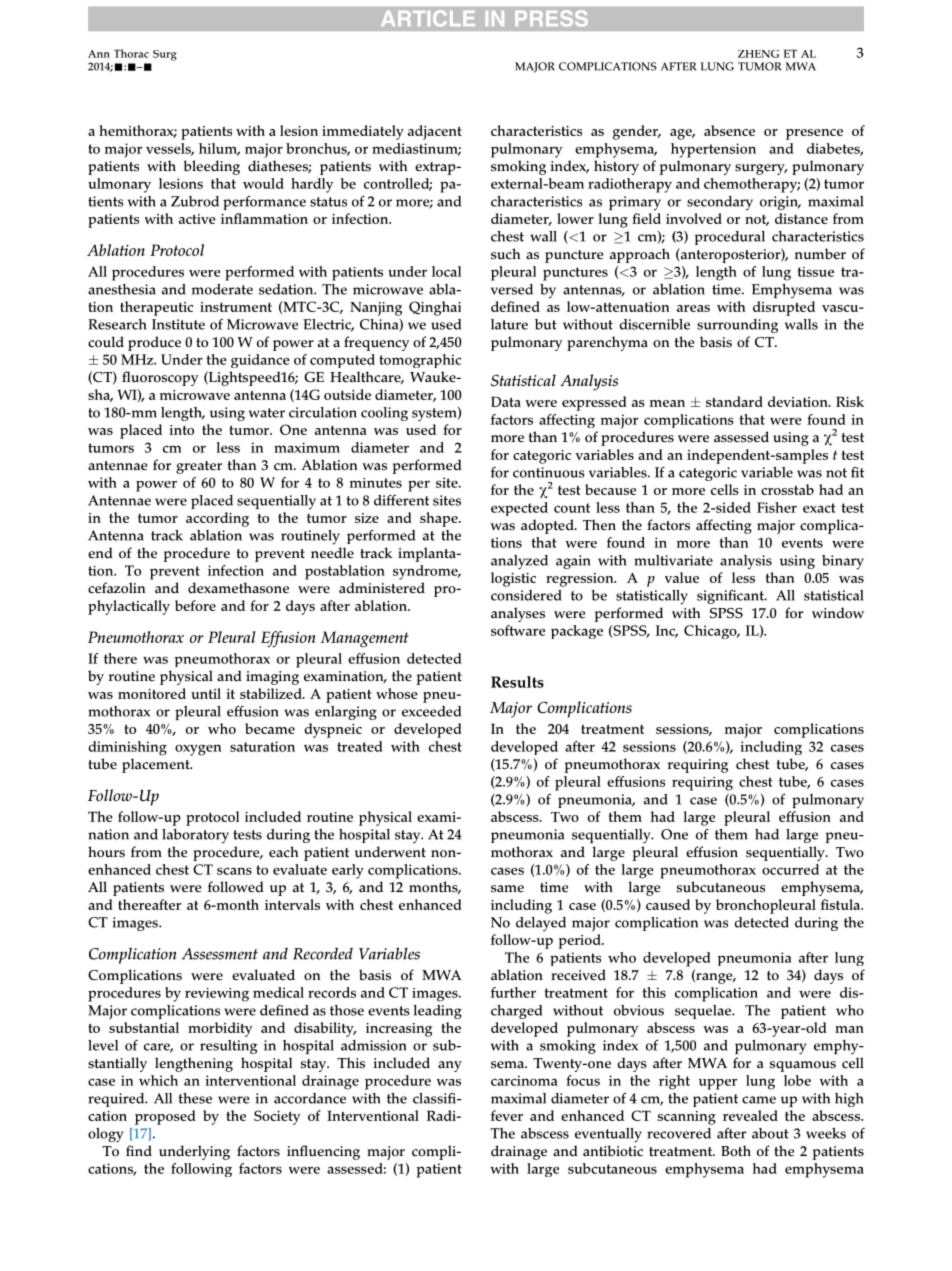 The image size is (952, 1271). What do you see at coordinates (758, 54) in the screenshot?
I see `ZHENG` at bounding box center [758, 54].
